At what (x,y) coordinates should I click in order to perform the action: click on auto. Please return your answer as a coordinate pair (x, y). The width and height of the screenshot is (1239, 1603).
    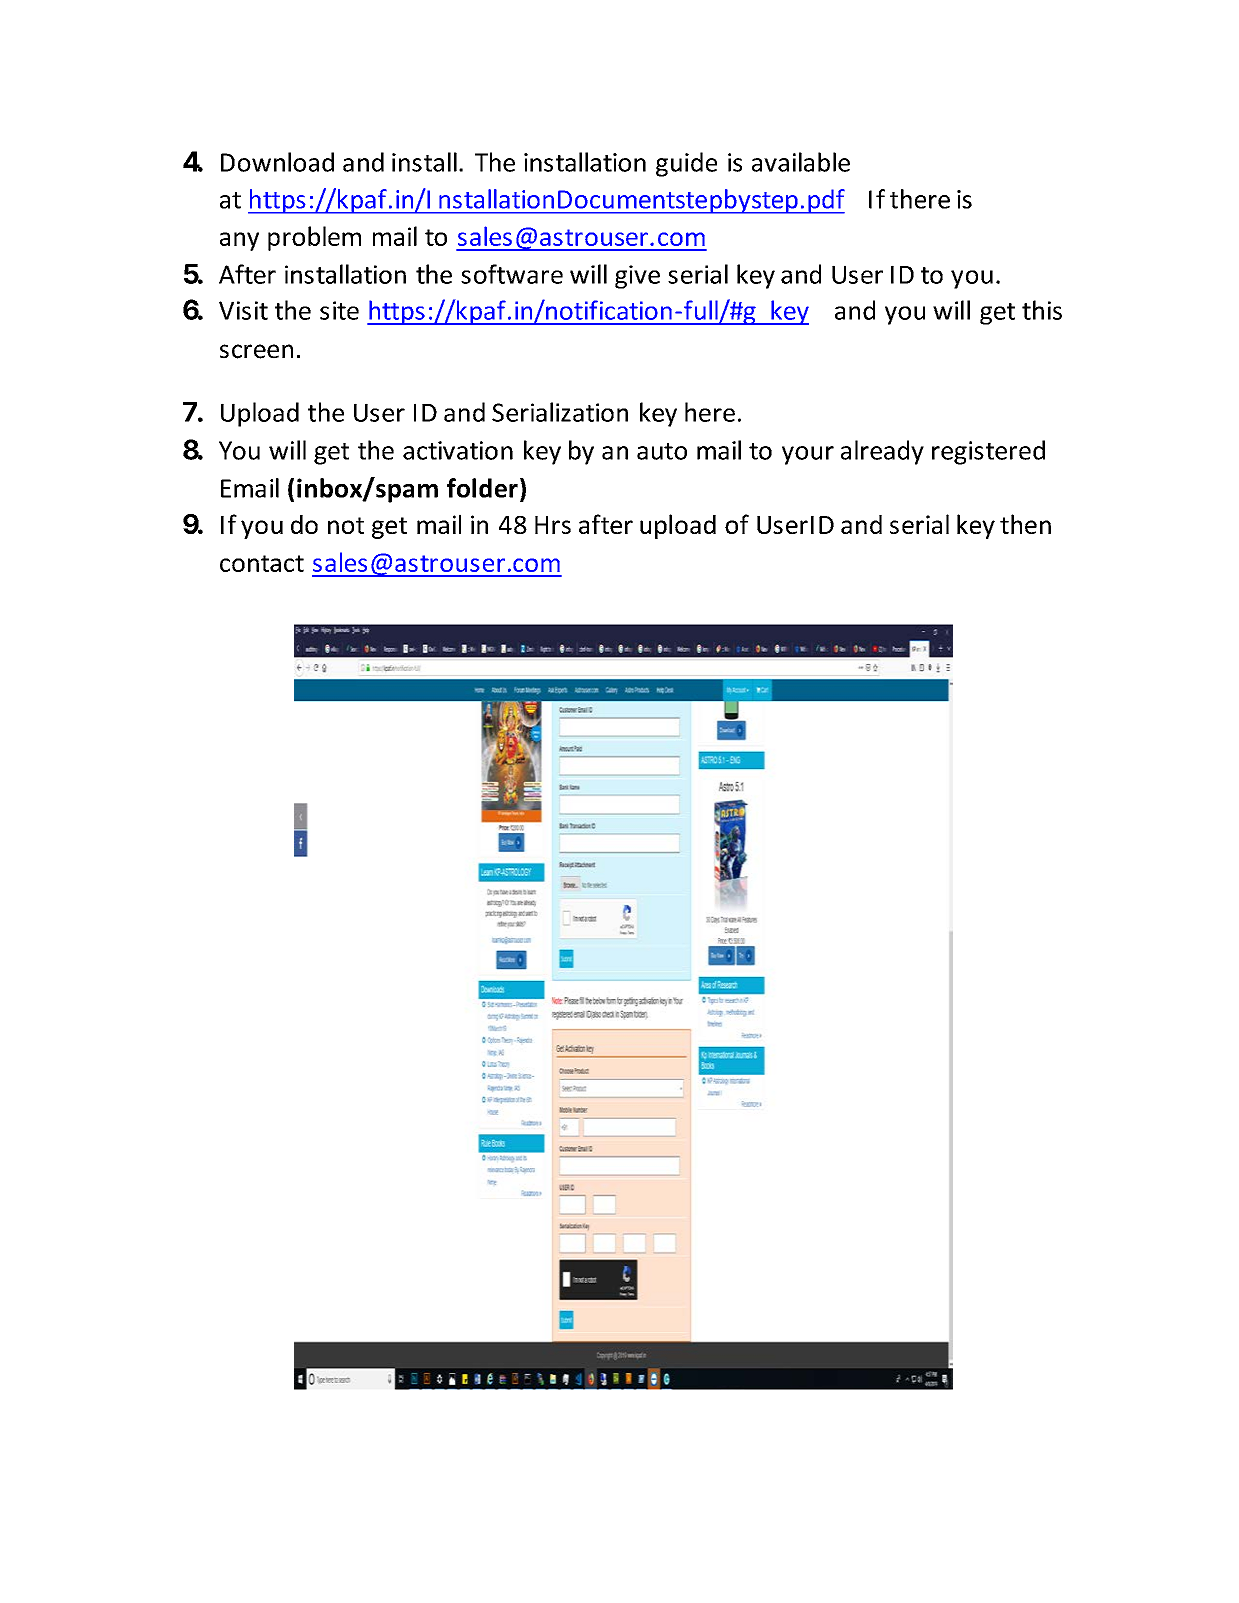
    Looking at the image, I should click on (662, 451).
